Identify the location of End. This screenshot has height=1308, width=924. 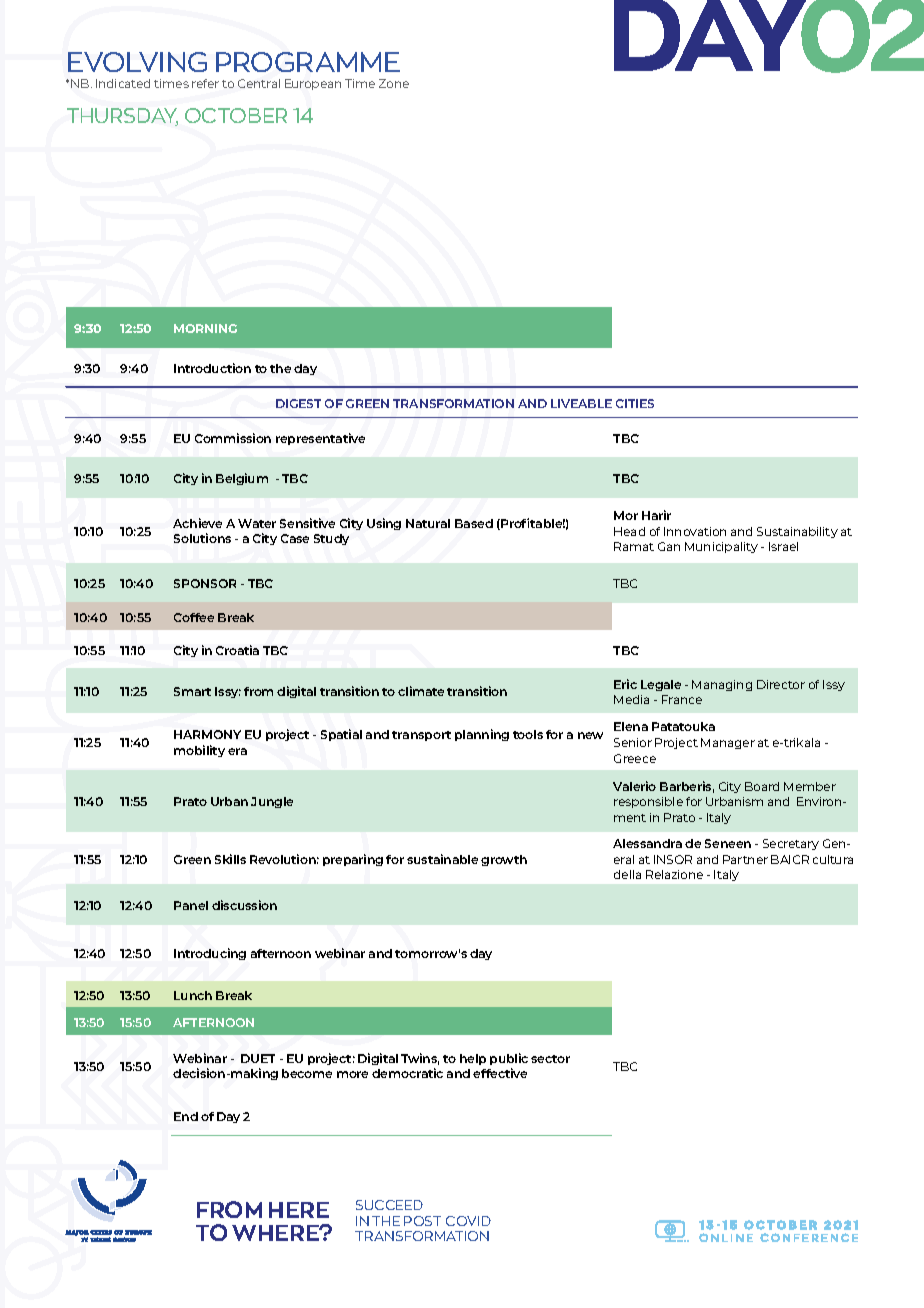
(186, 1116).
